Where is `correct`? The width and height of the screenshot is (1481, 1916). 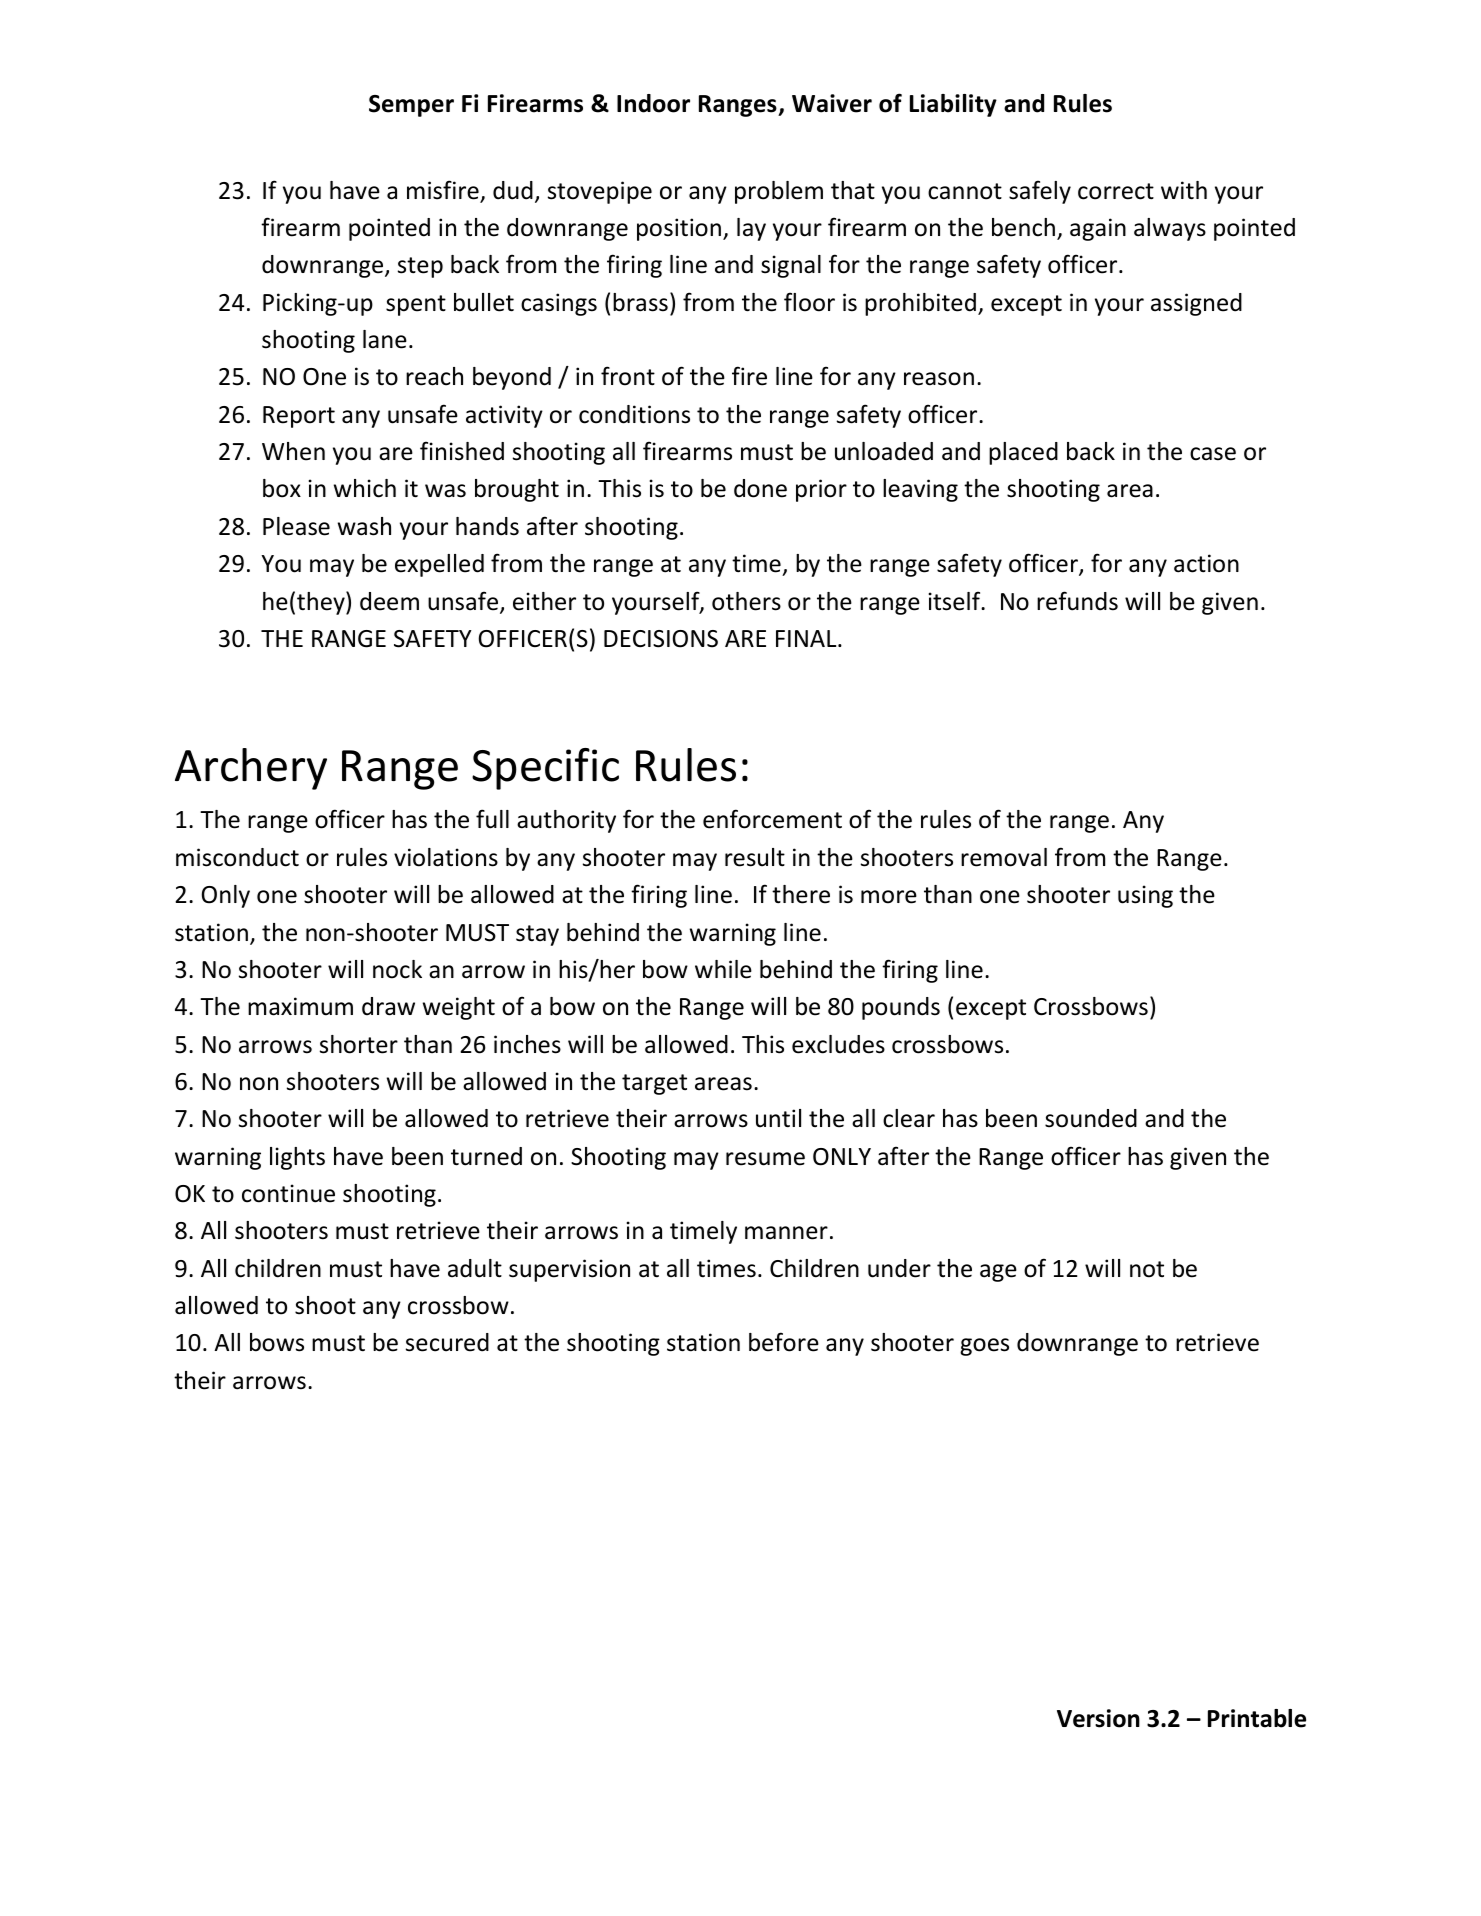 correct is located at coordinates (1116, 191).
